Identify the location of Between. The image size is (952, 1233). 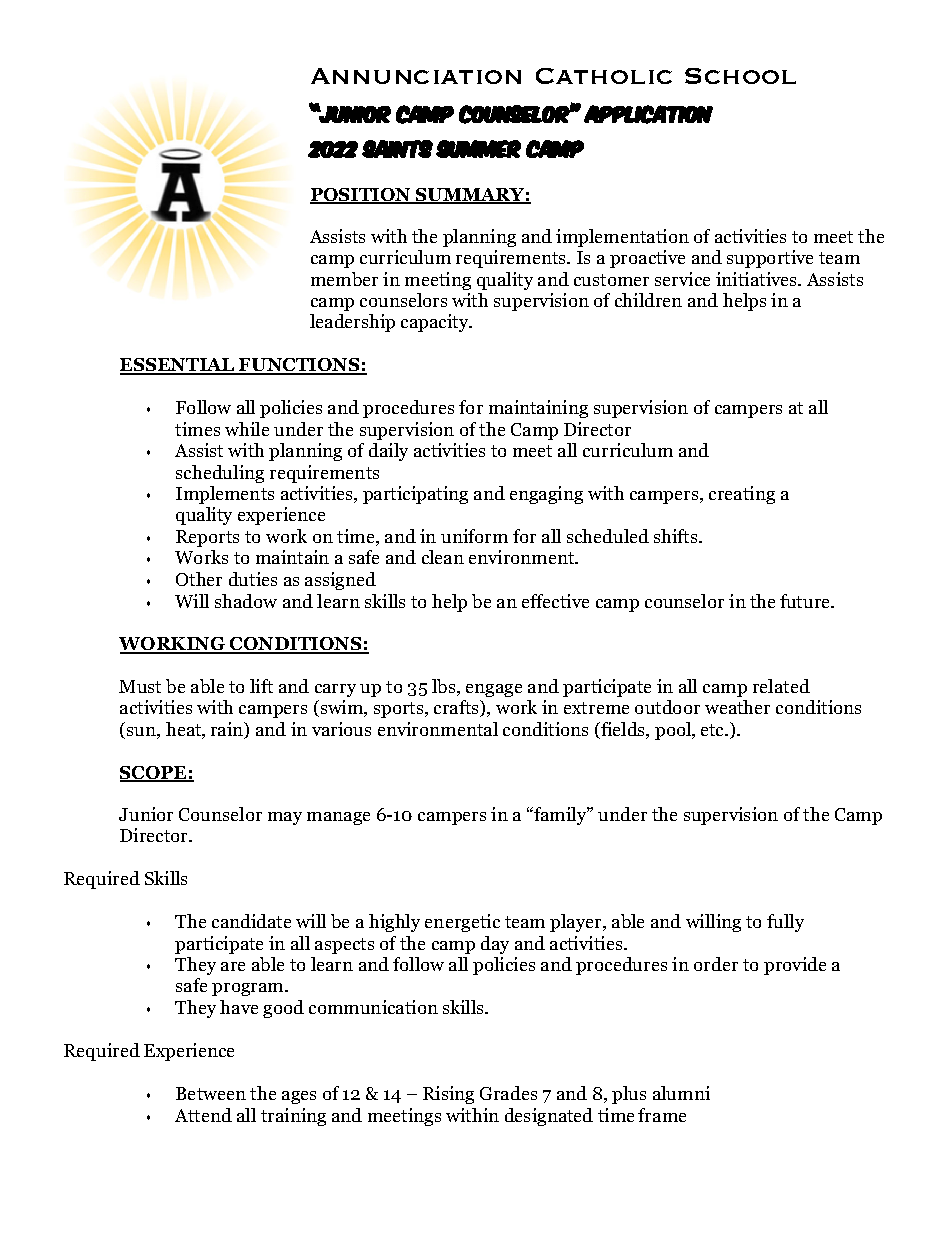
(211, 1093).
